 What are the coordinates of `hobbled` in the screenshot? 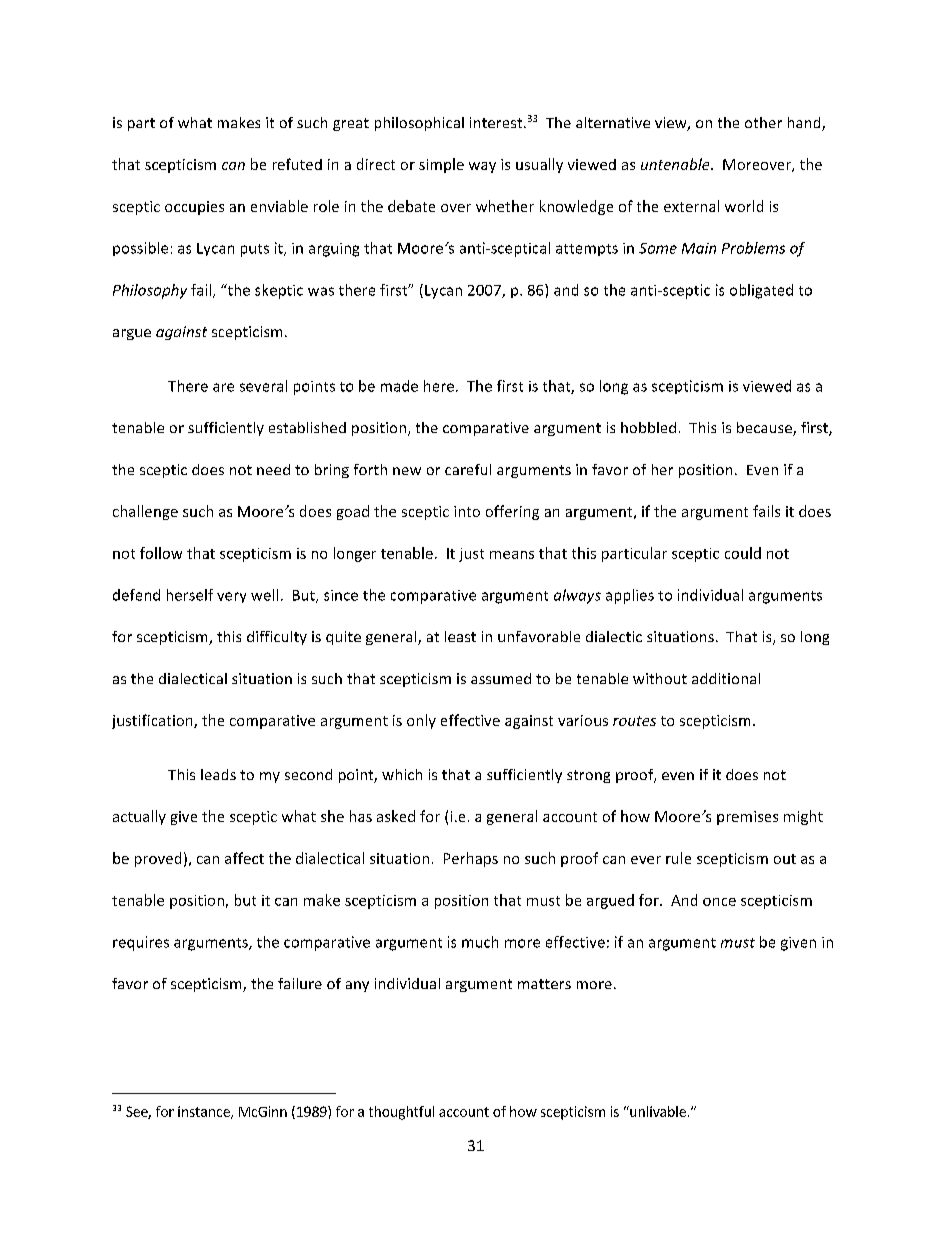 It's located at (648, 427).
